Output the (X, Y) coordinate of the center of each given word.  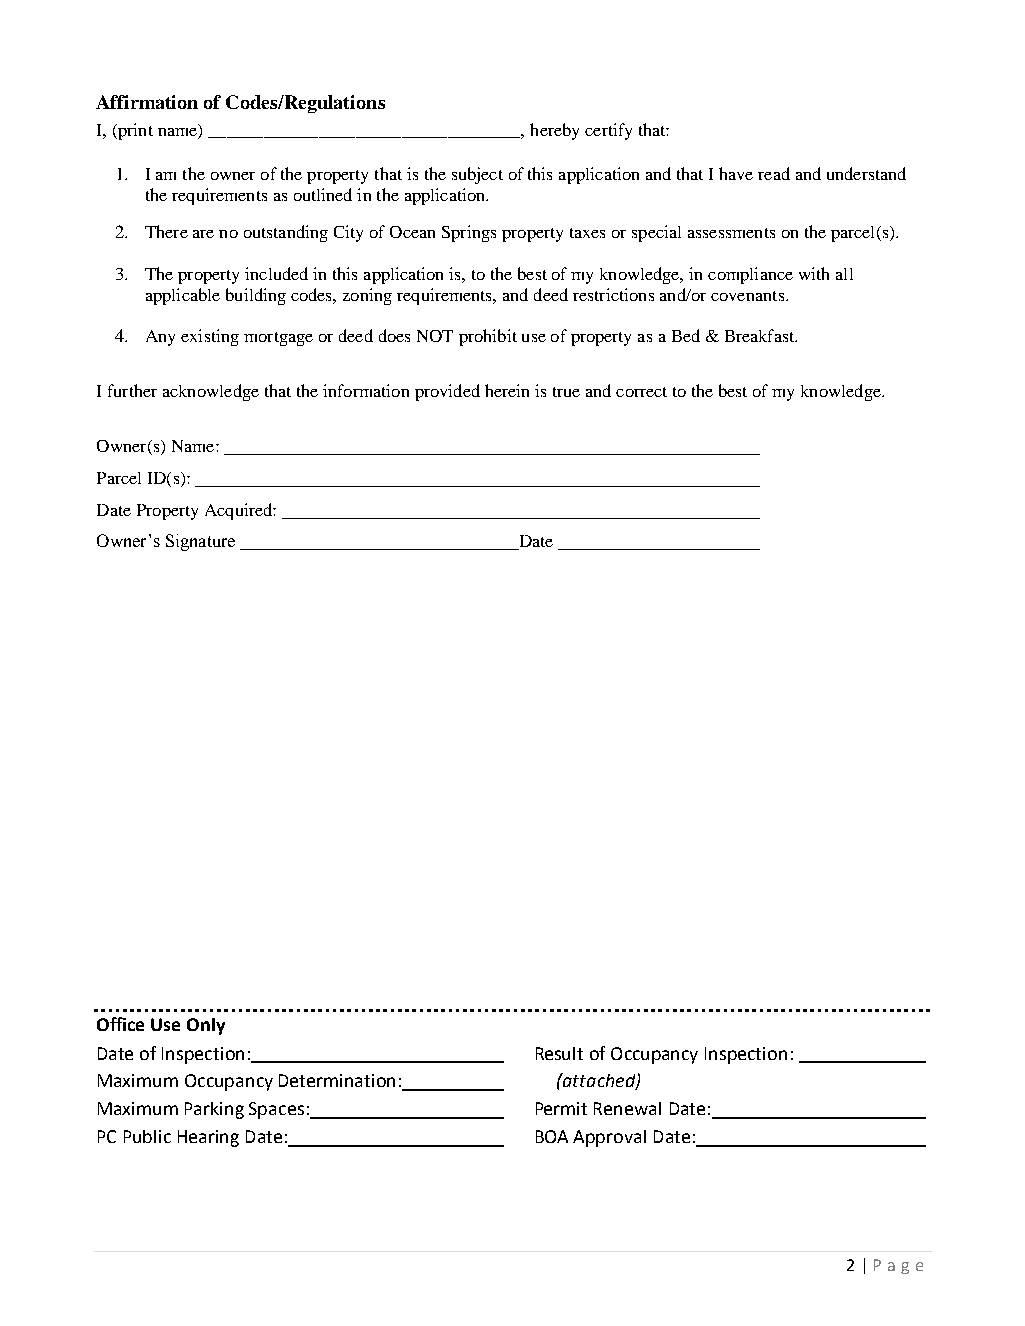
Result (559, 1053)
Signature (200, 542)
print (134, 131)
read (774, 173)
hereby (554, 131)
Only (206, 1026)
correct (641, 392)
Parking (214, 1110)
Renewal (627, 1108)
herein (507, 390)
